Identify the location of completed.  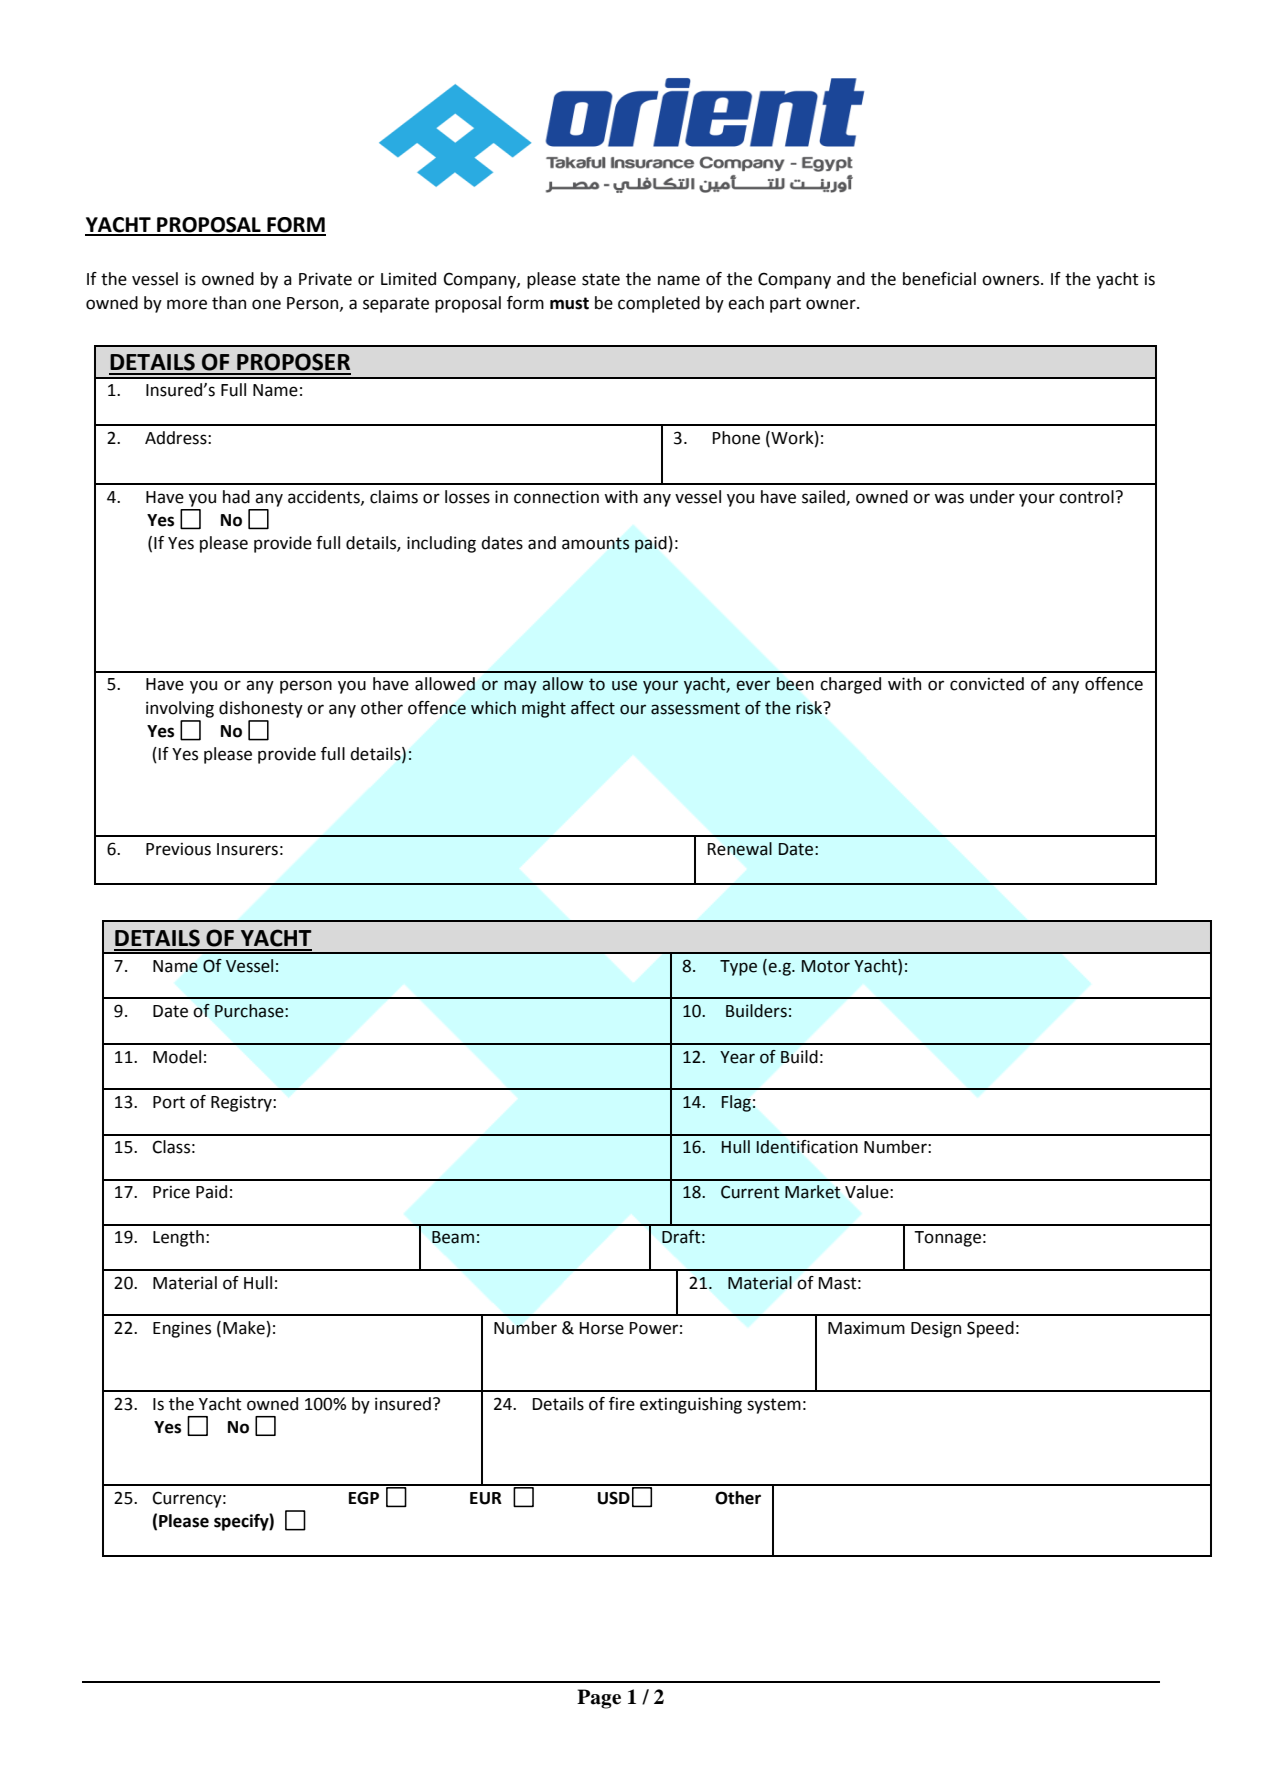
(659, 304).
